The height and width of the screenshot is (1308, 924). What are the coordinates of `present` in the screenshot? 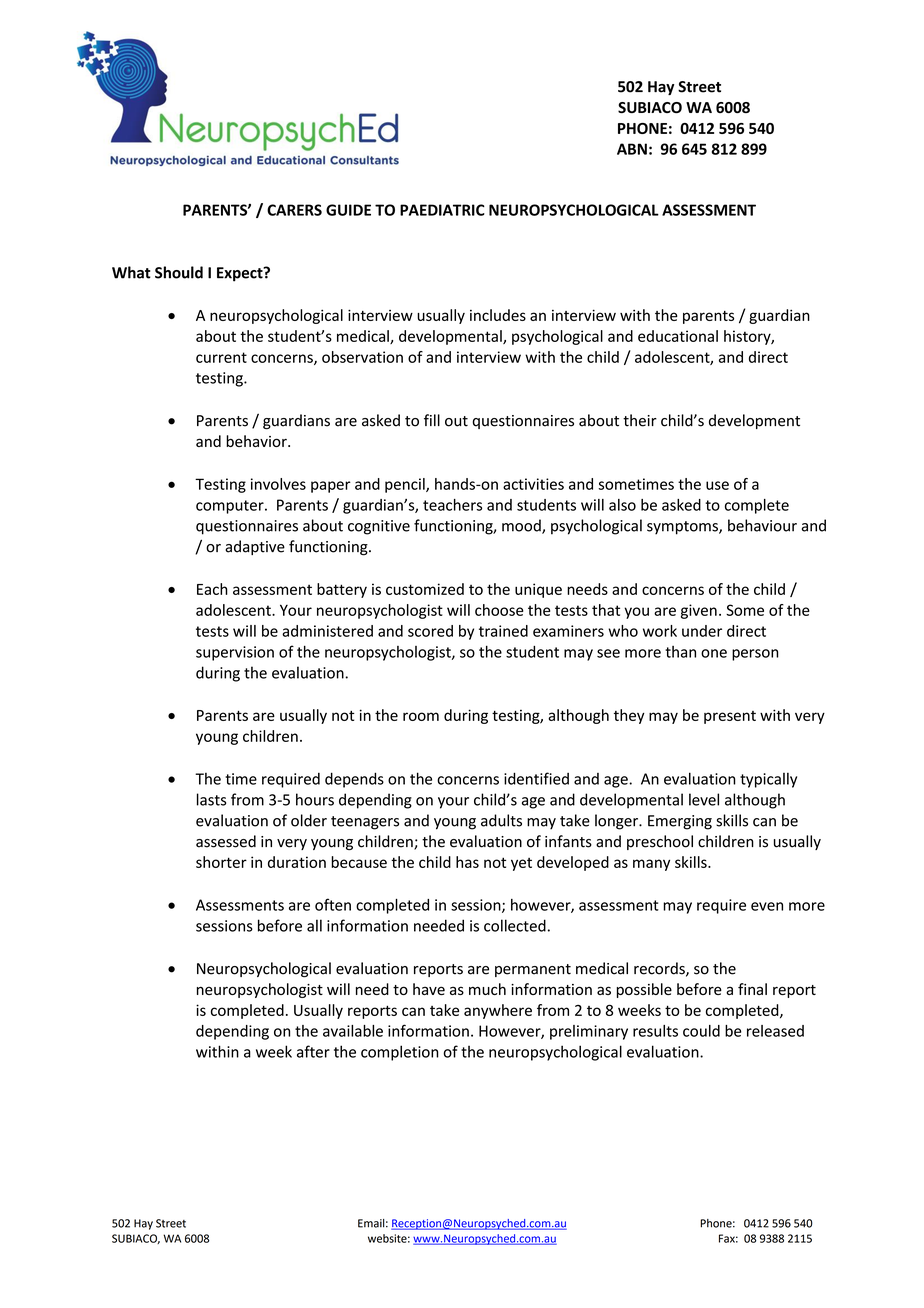 It's located at (730, 717).
